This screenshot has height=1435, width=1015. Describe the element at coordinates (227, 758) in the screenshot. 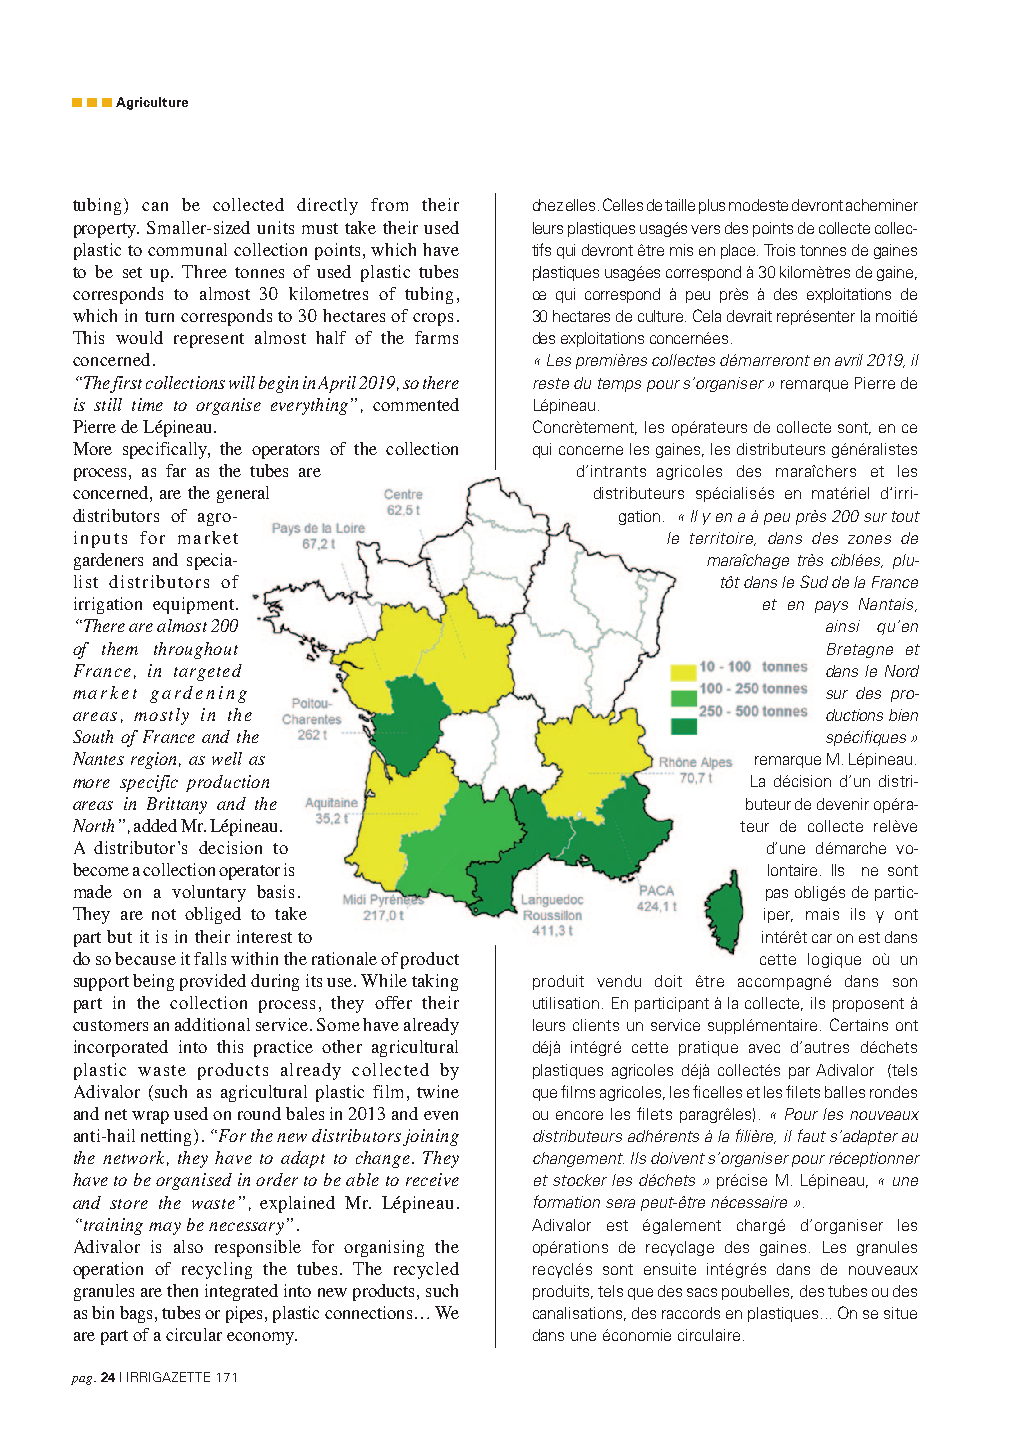

I see `well` at that location.
